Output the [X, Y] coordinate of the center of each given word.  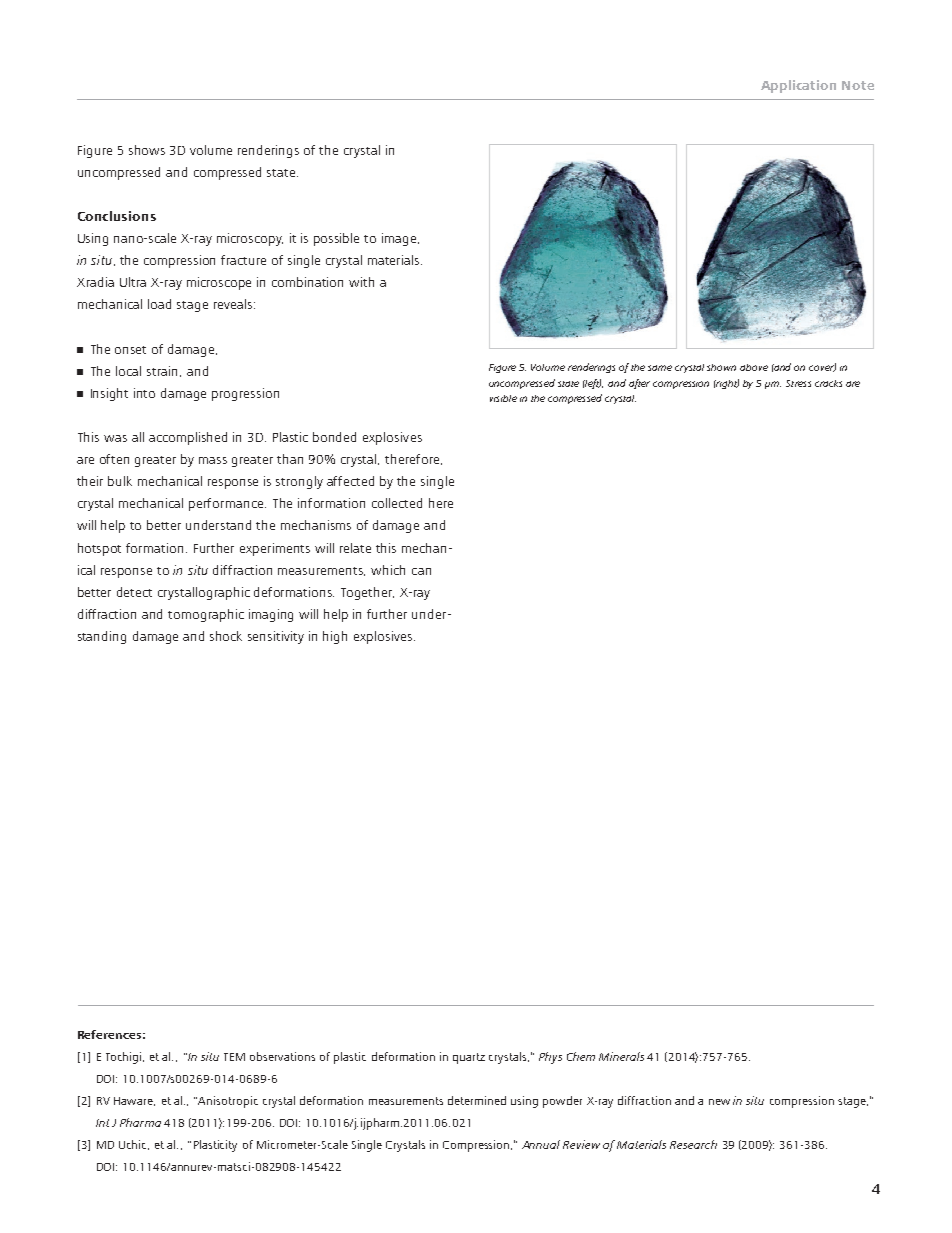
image [400, 239]
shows [147, 150]
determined [477, 1100]
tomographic [206, 615]
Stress [798, 383]
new [719, 1102]
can [421, 571]
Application [798, 86]
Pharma [140, 1122]
